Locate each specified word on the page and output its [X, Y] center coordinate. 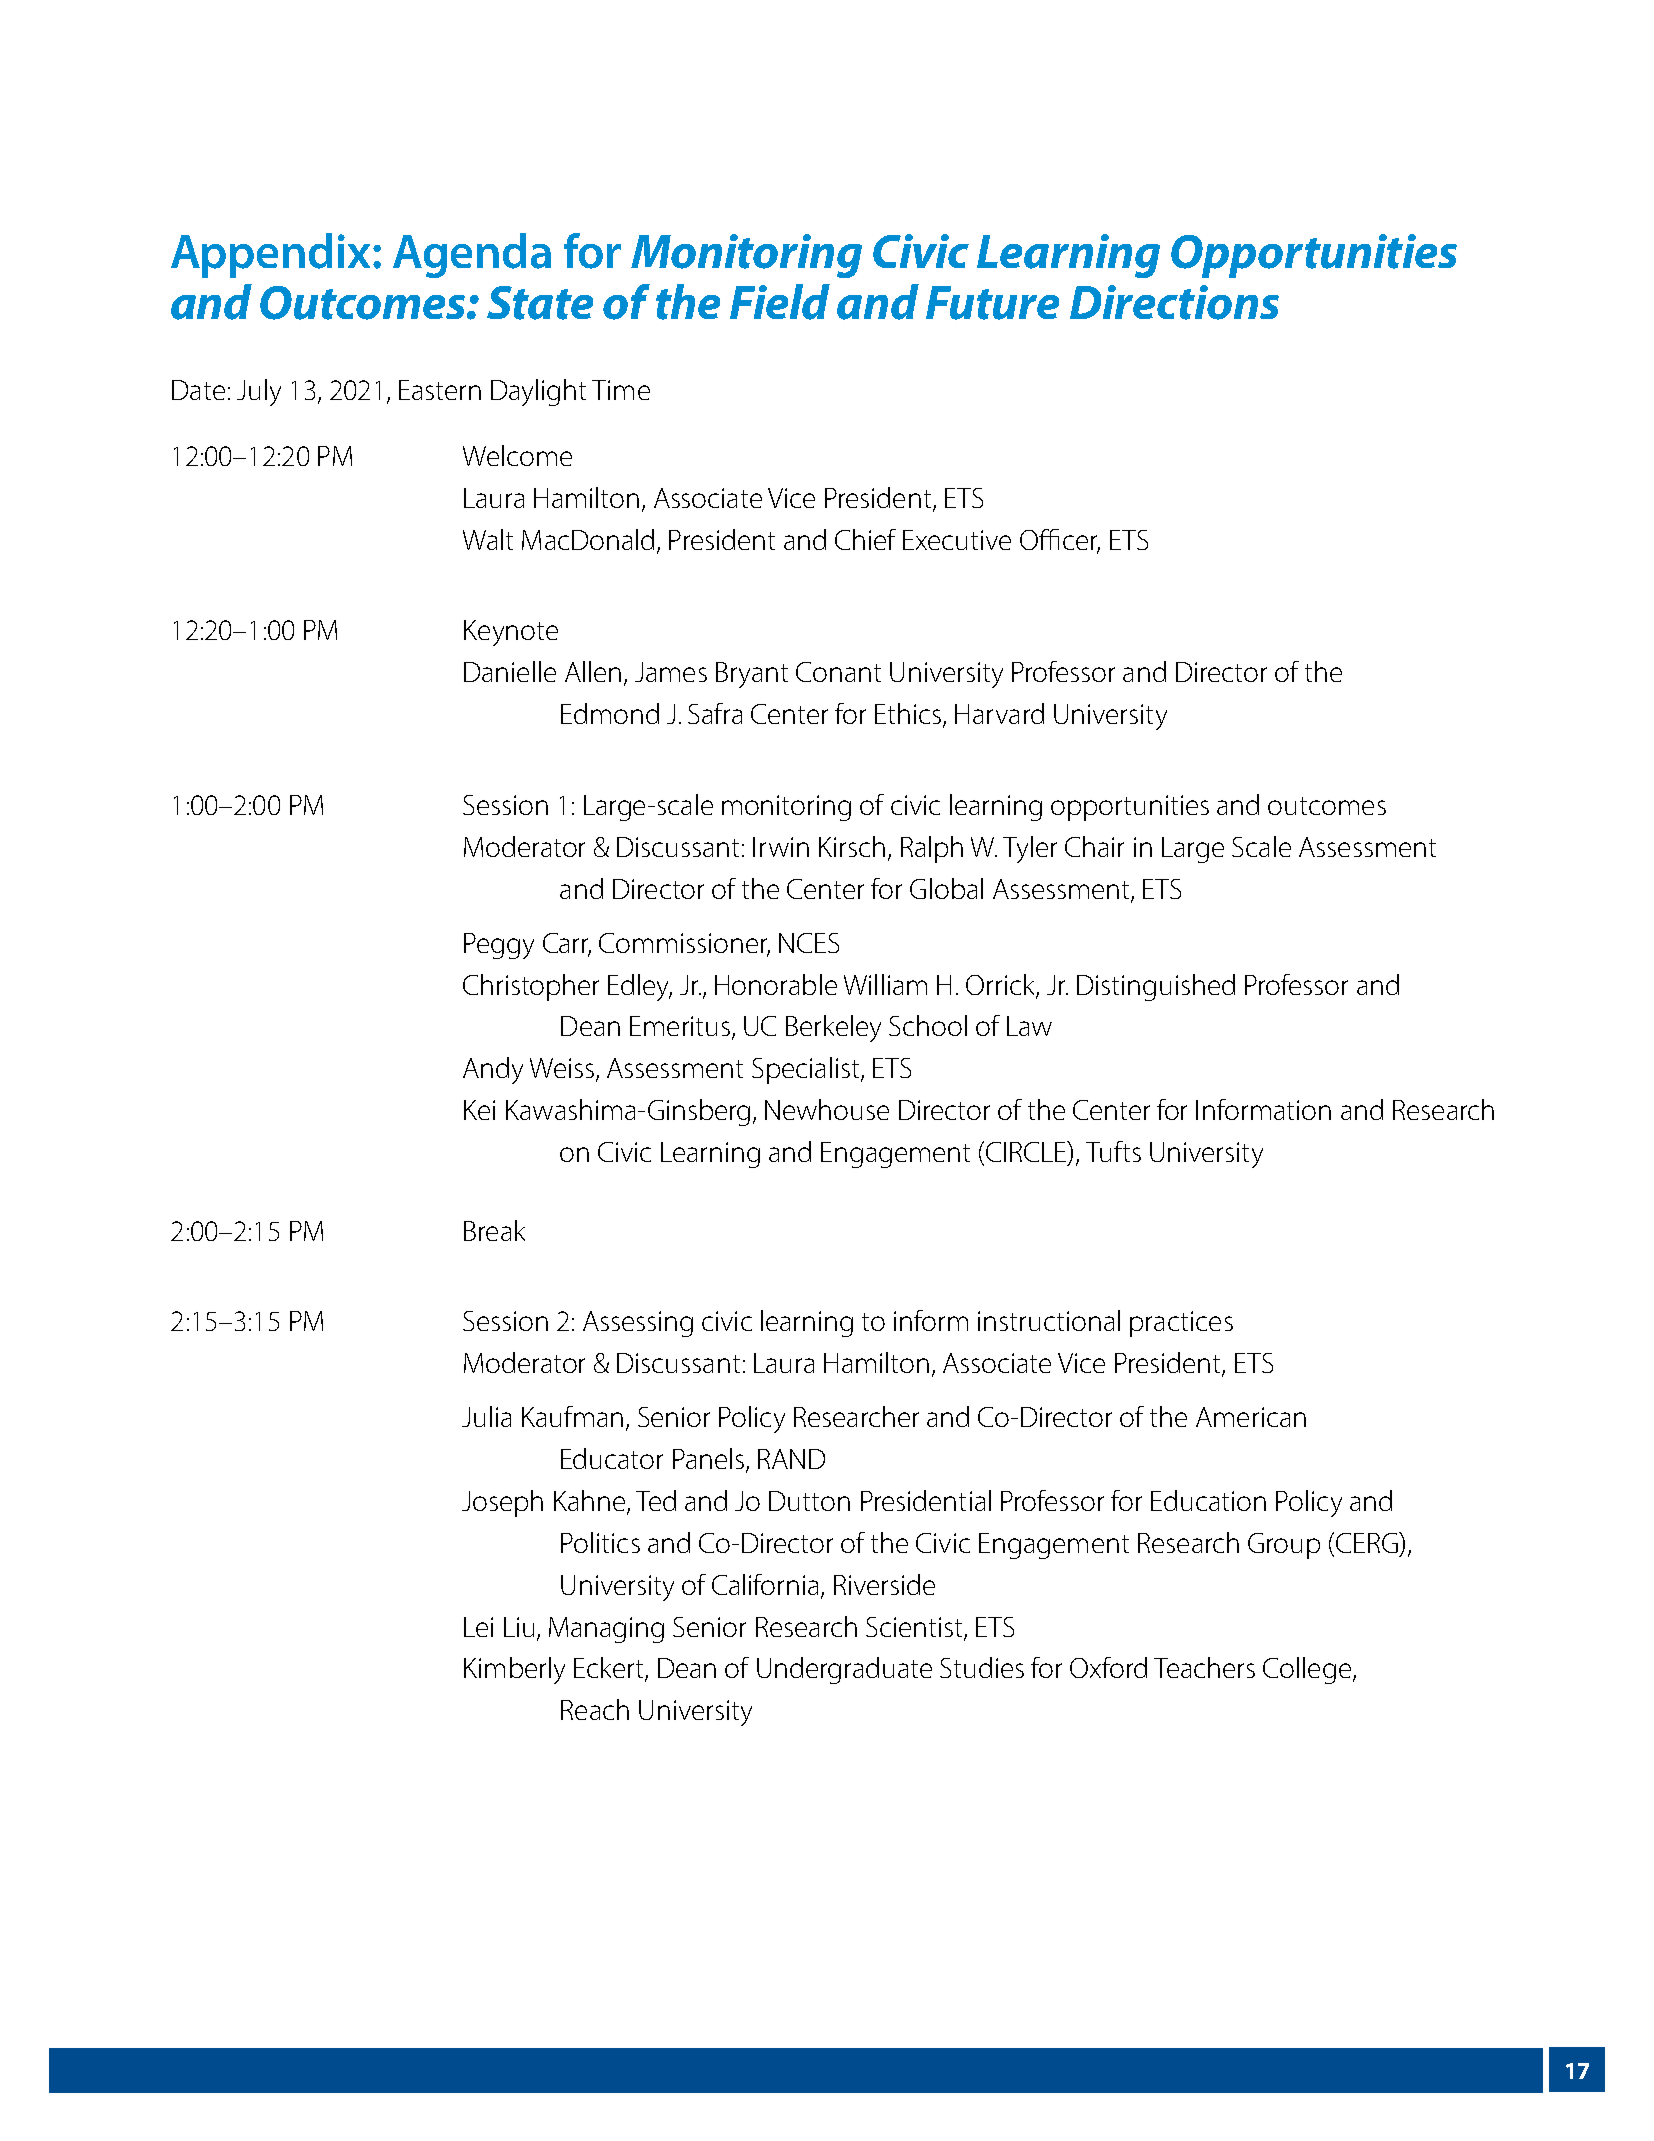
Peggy [499, 946]
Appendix [272, 255]
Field [780, 302]
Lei [478, 1627]
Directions [1174, 302]
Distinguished [1156, 987]
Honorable [776, 984]
